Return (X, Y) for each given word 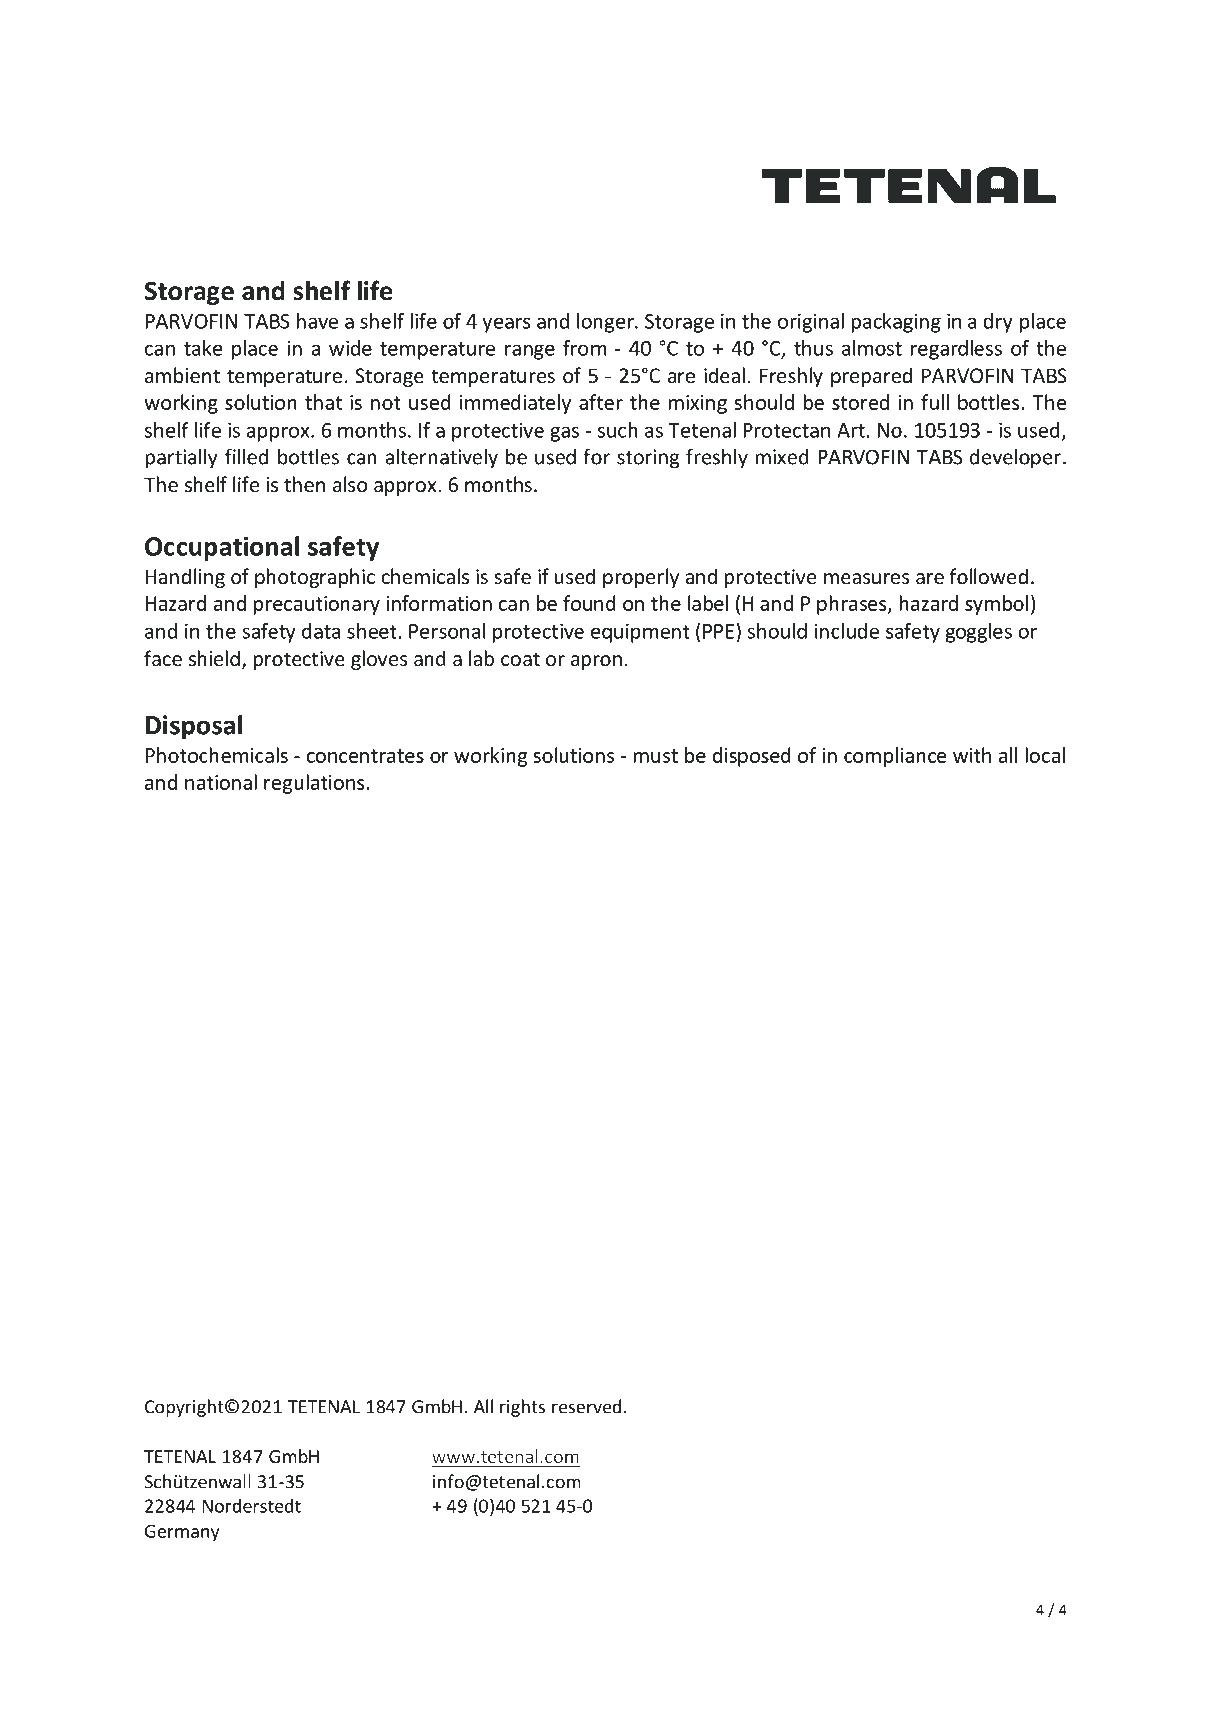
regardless (956, 350)
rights (522, 1408)
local (1045, 755)
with (972, 755)
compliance (895, 757)
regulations (315, 784)
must (655, 756)
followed (988, 576)
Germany (182, 1533)
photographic (315, 578)
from (585, 348)
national (221, 782)
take (203, 348)
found (589, 603)
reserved (586, 1406)
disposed (752, 757)
